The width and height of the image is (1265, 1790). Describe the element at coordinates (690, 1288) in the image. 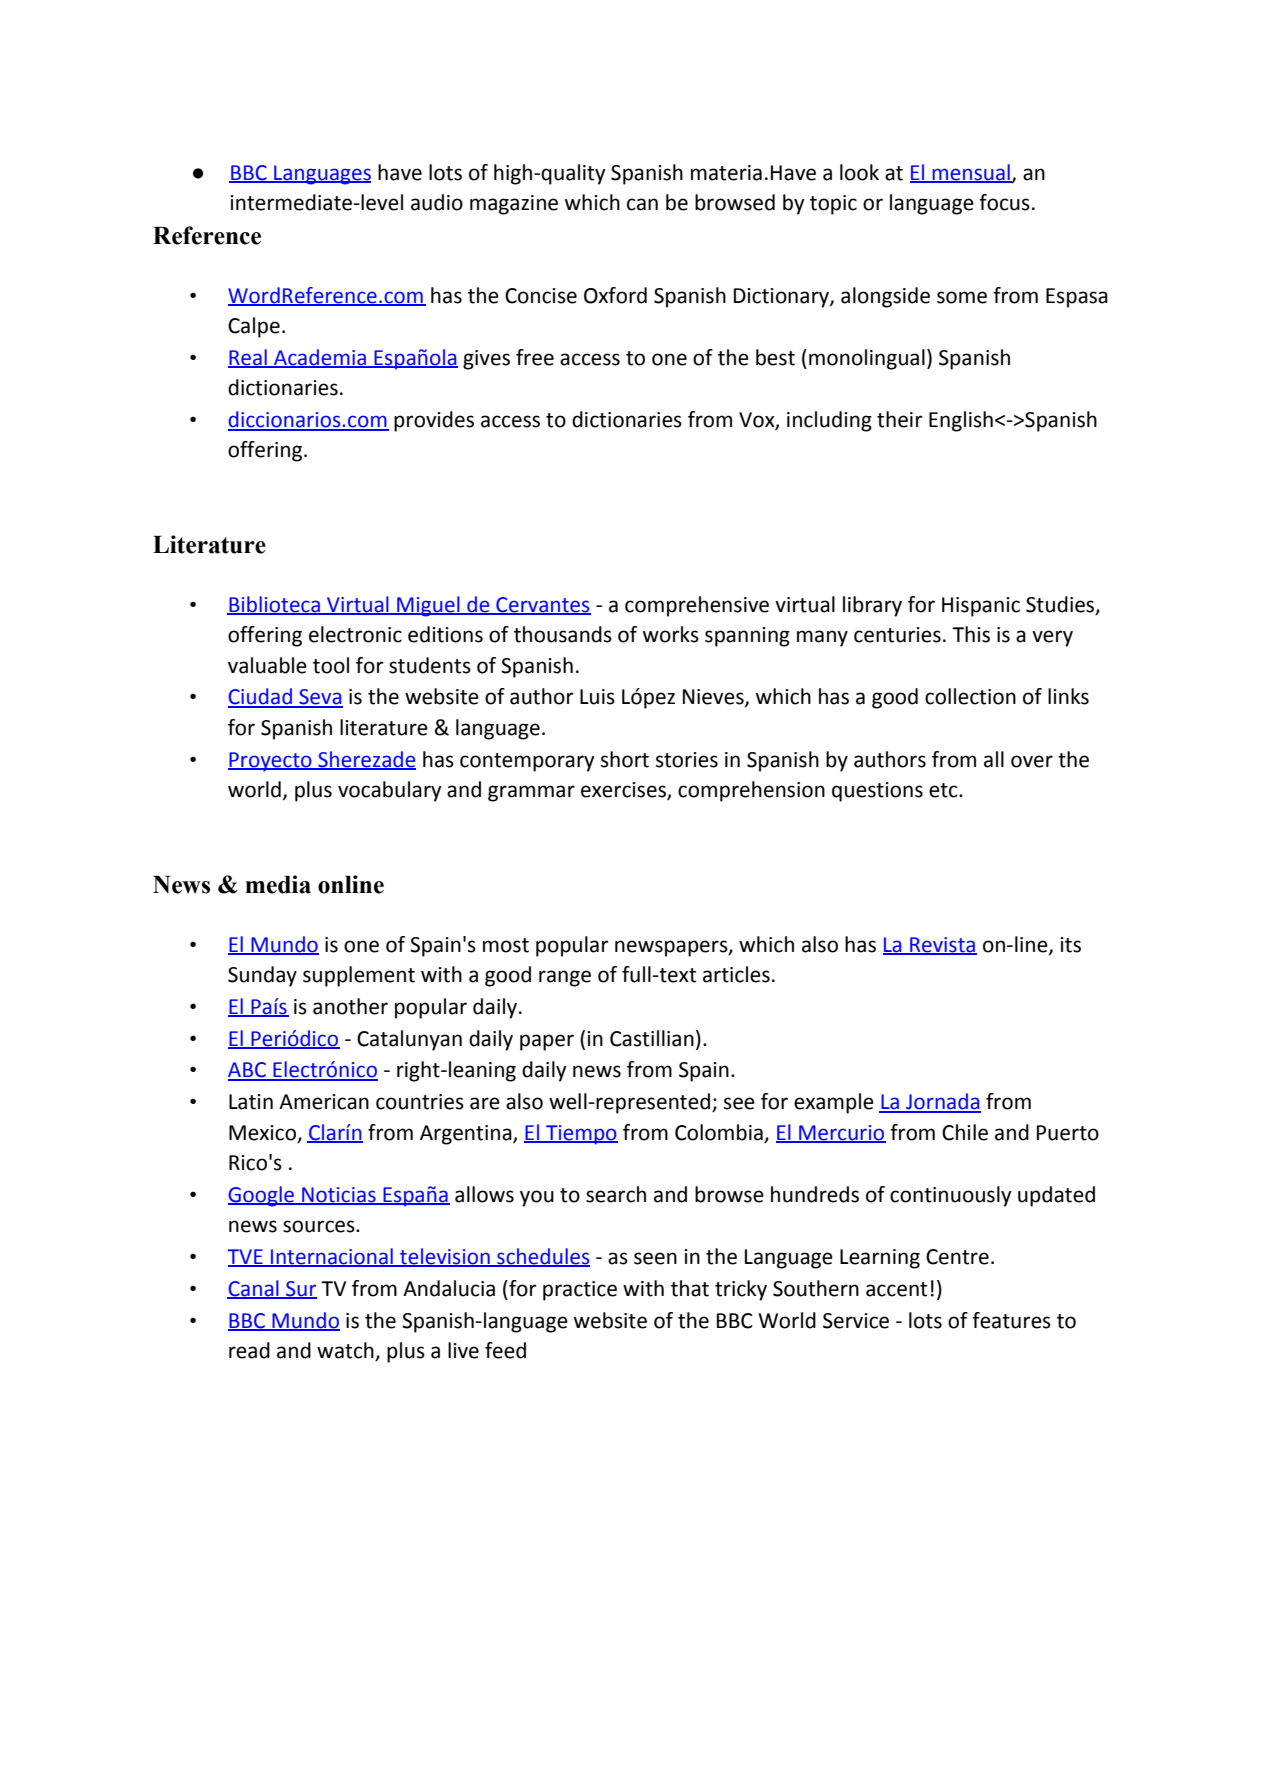

I see `that` at that location.
